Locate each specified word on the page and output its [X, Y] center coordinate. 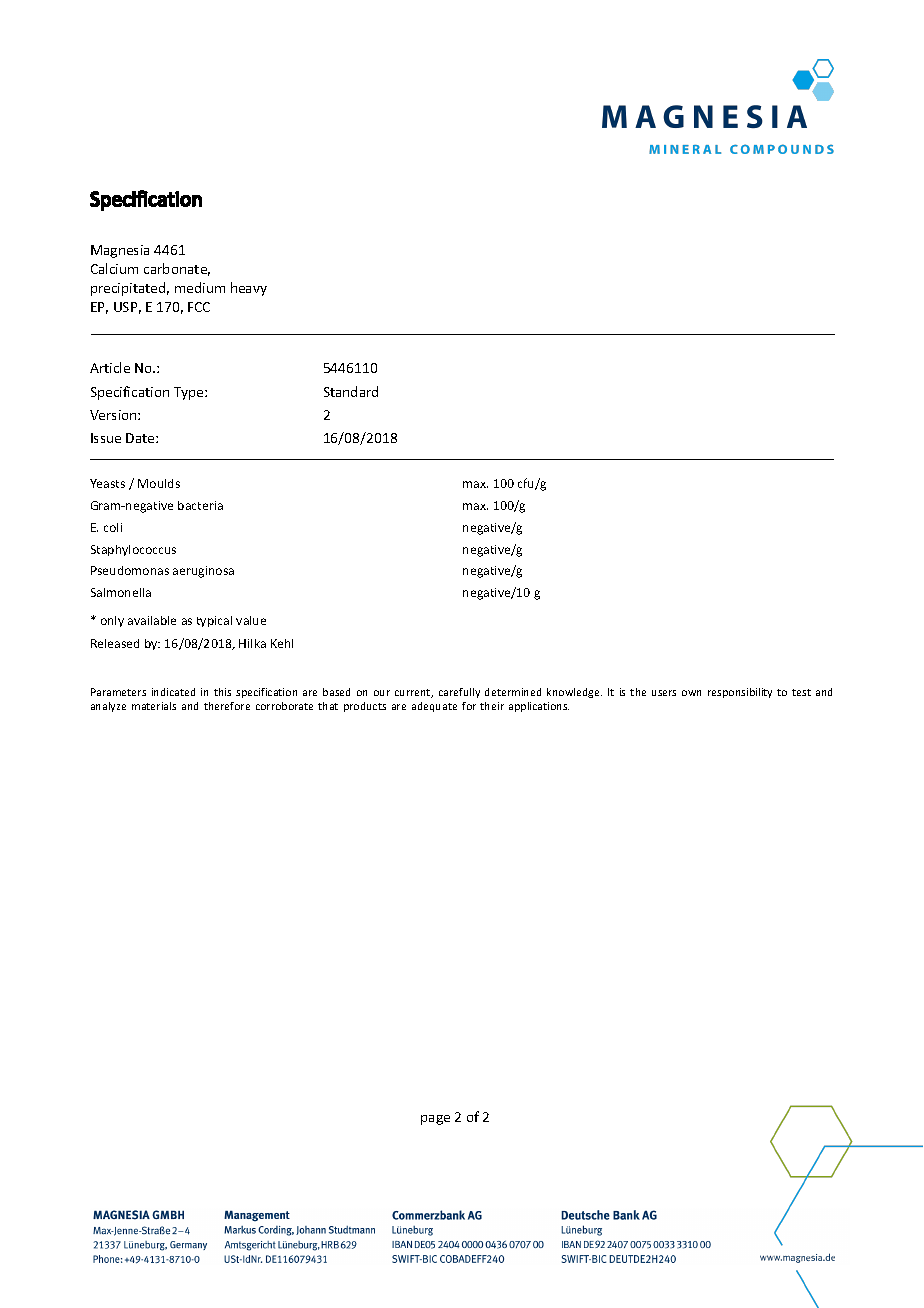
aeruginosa [203, 572]
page [435, 1120]
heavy [249, 289]
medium [200, 287]
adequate [434, 707]
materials [154, 706]
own [691, 693]
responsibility [740, 693]
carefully [459, 693]
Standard [351, 391]
